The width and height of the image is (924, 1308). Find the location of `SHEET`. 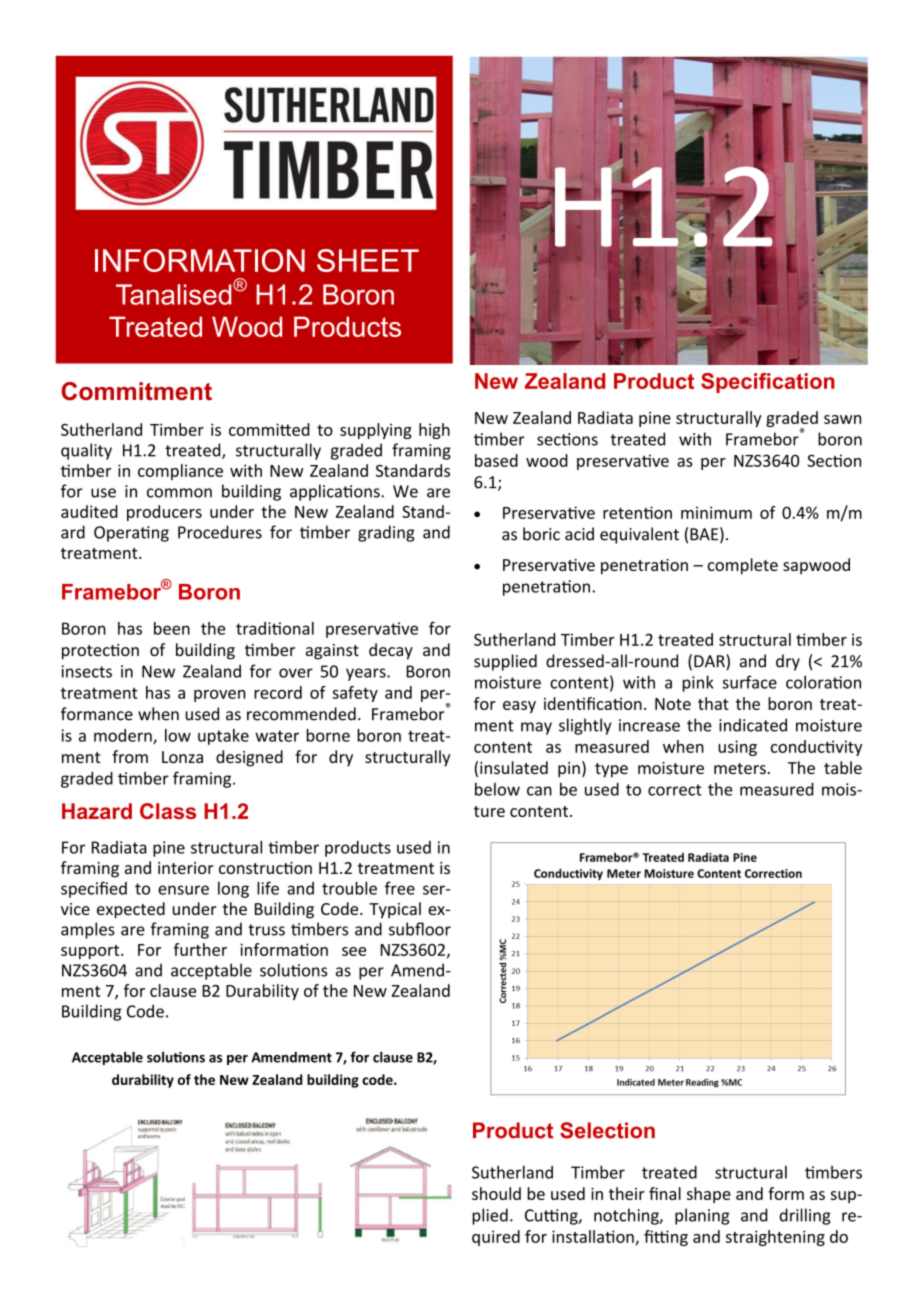

SHEET is located at coordinates (368, 260).
